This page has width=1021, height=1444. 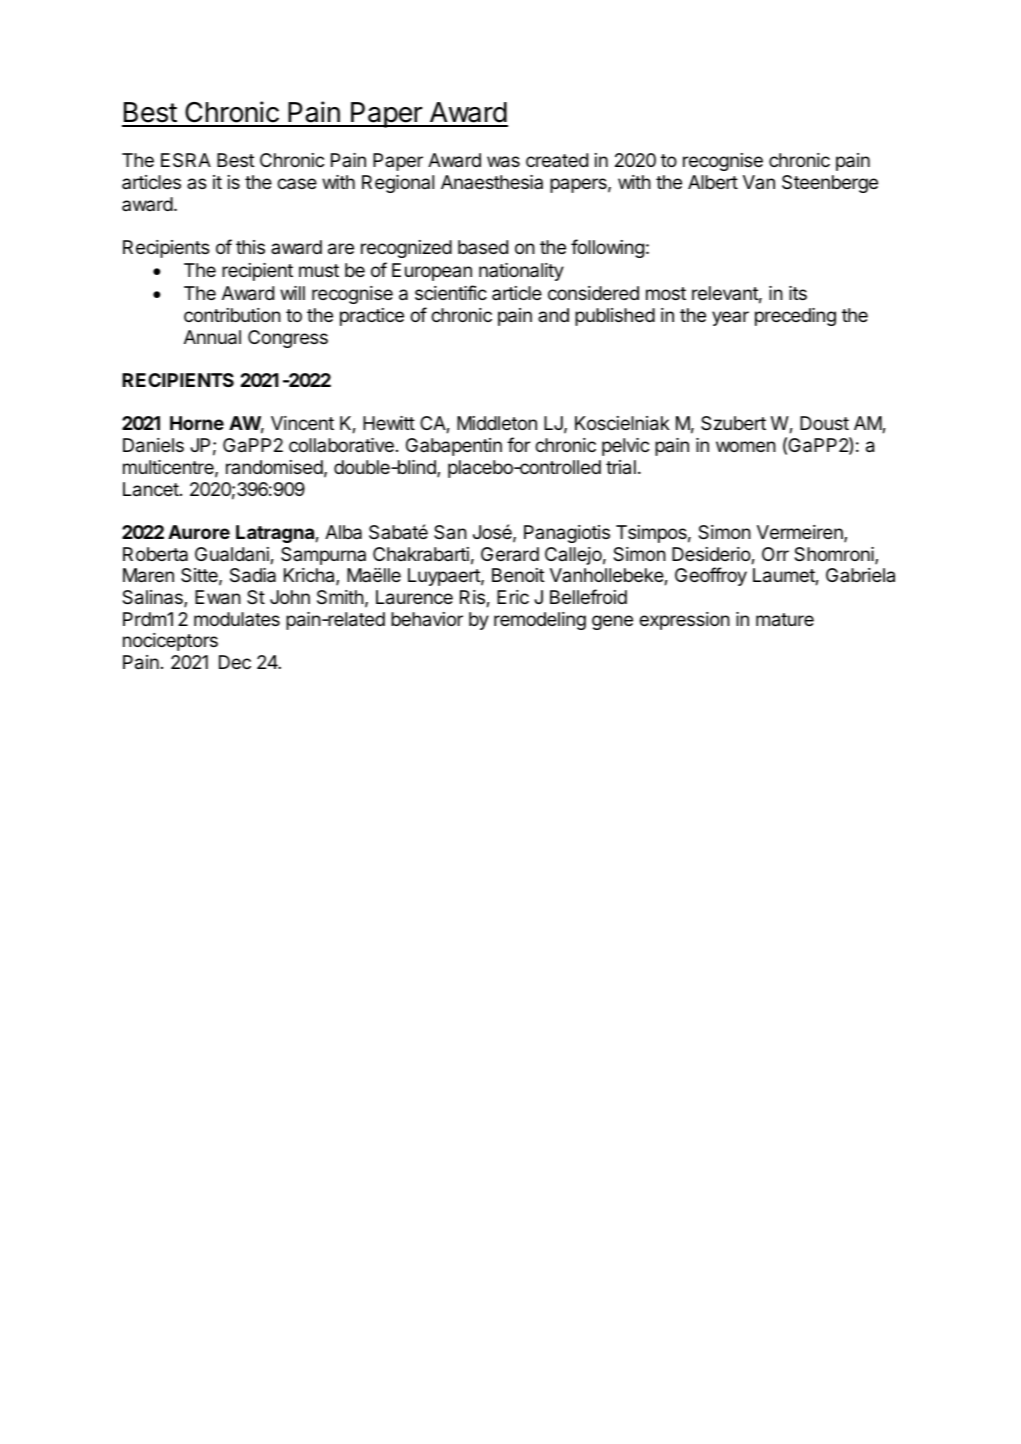 What do you see at coordinates (197, 423) in the page?
I see `Horne` at bounding box center [197, 423].
